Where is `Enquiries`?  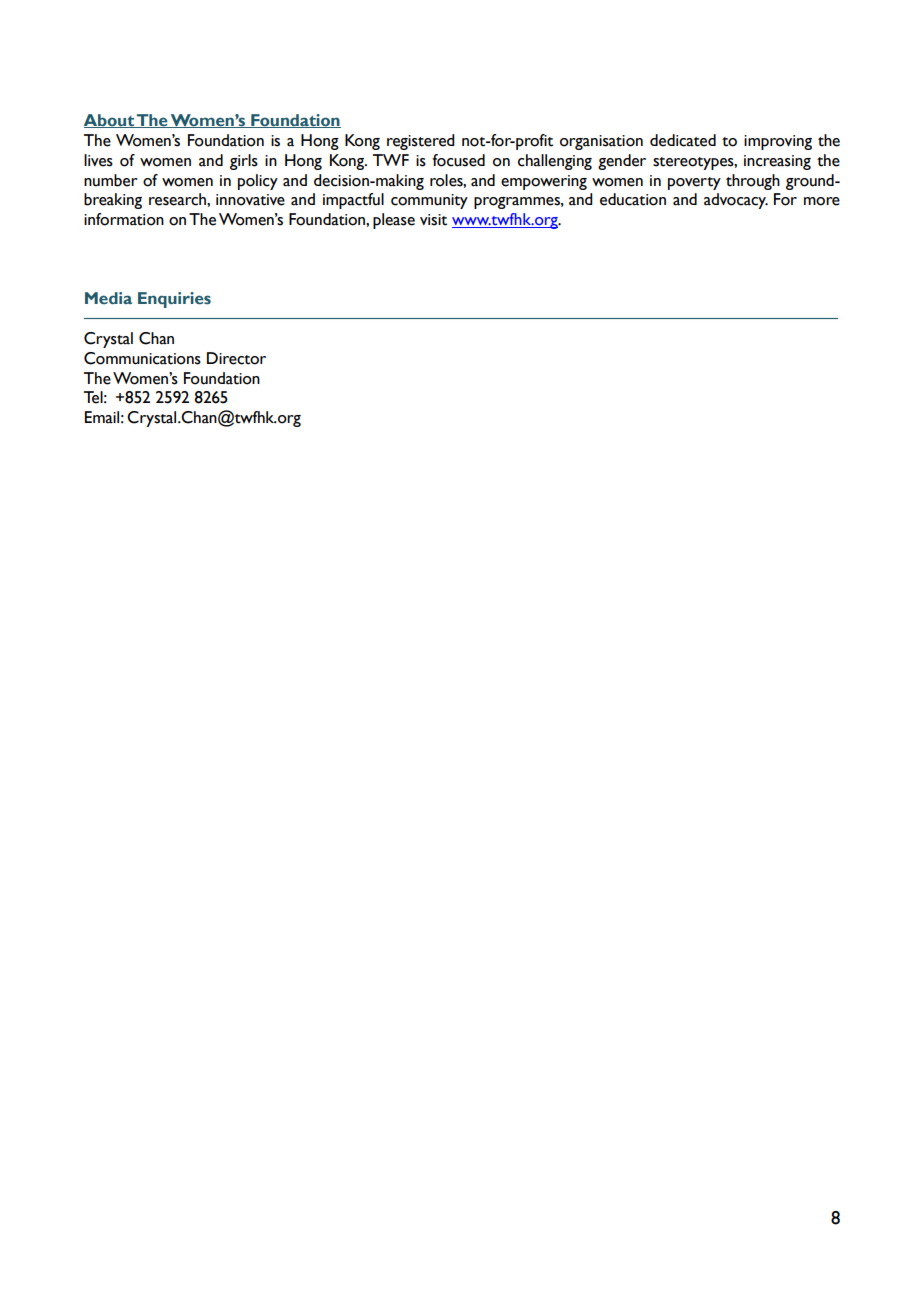 Enquiries is located at coordinates (174, 300).
